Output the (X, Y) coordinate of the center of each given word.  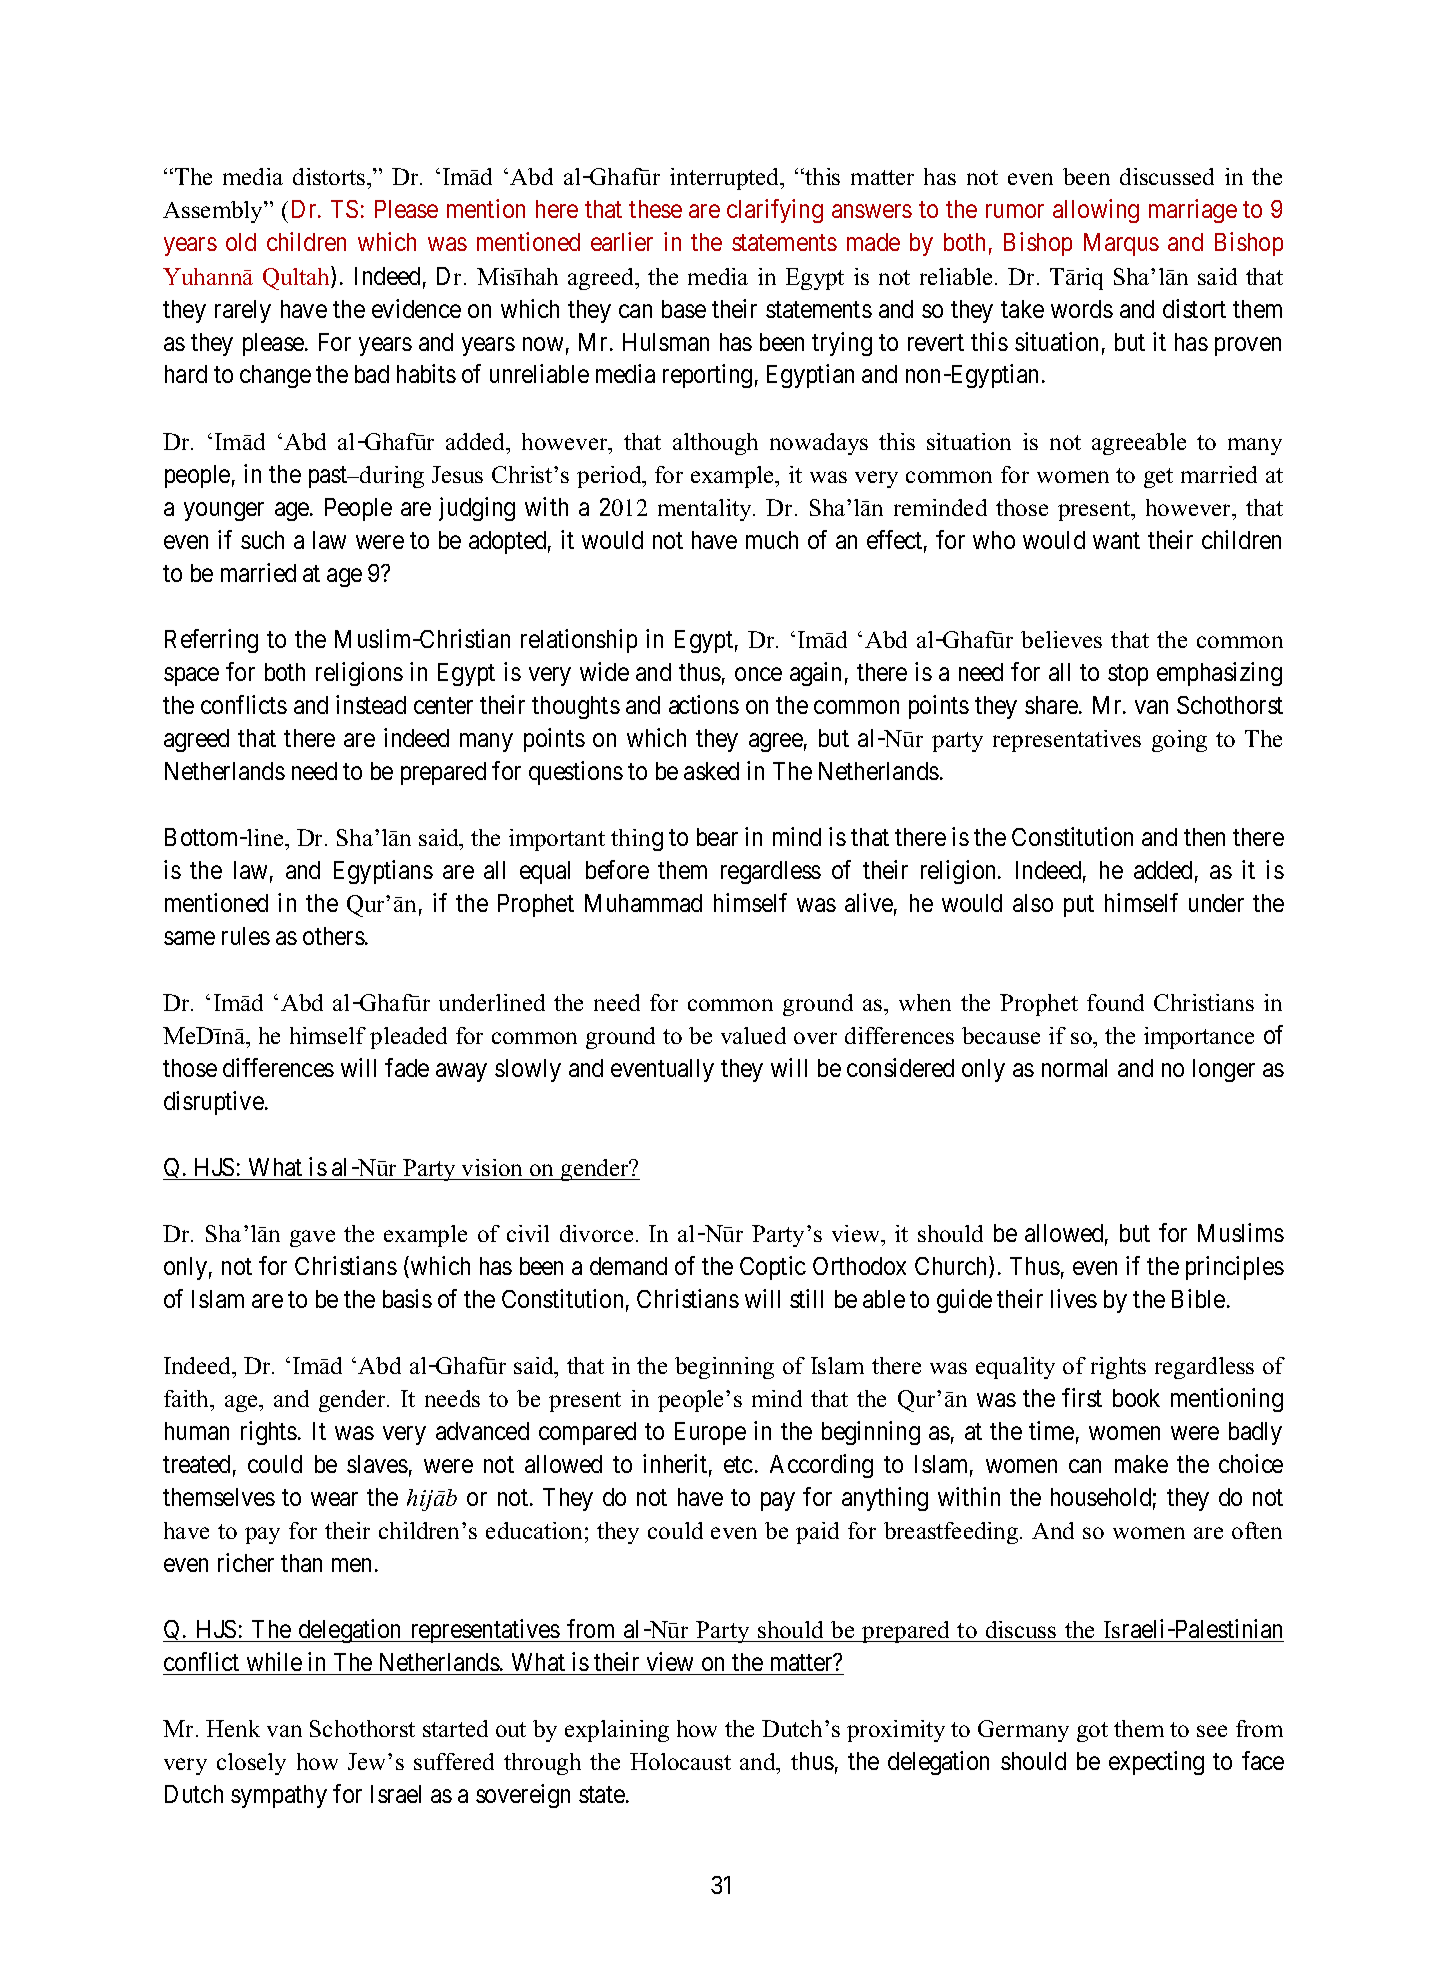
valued (753, 1035)
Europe (710, 1433)
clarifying (775, 211)
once (758, 674)
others (334, 936)
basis (407, 1298)
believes (1061, 639)
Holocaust (680, 1761)
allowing (1096, 211)
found (1115, 1002)
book (1136, 1398)
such (262, 540)
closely (251, 1764)
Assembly (214, 212)
